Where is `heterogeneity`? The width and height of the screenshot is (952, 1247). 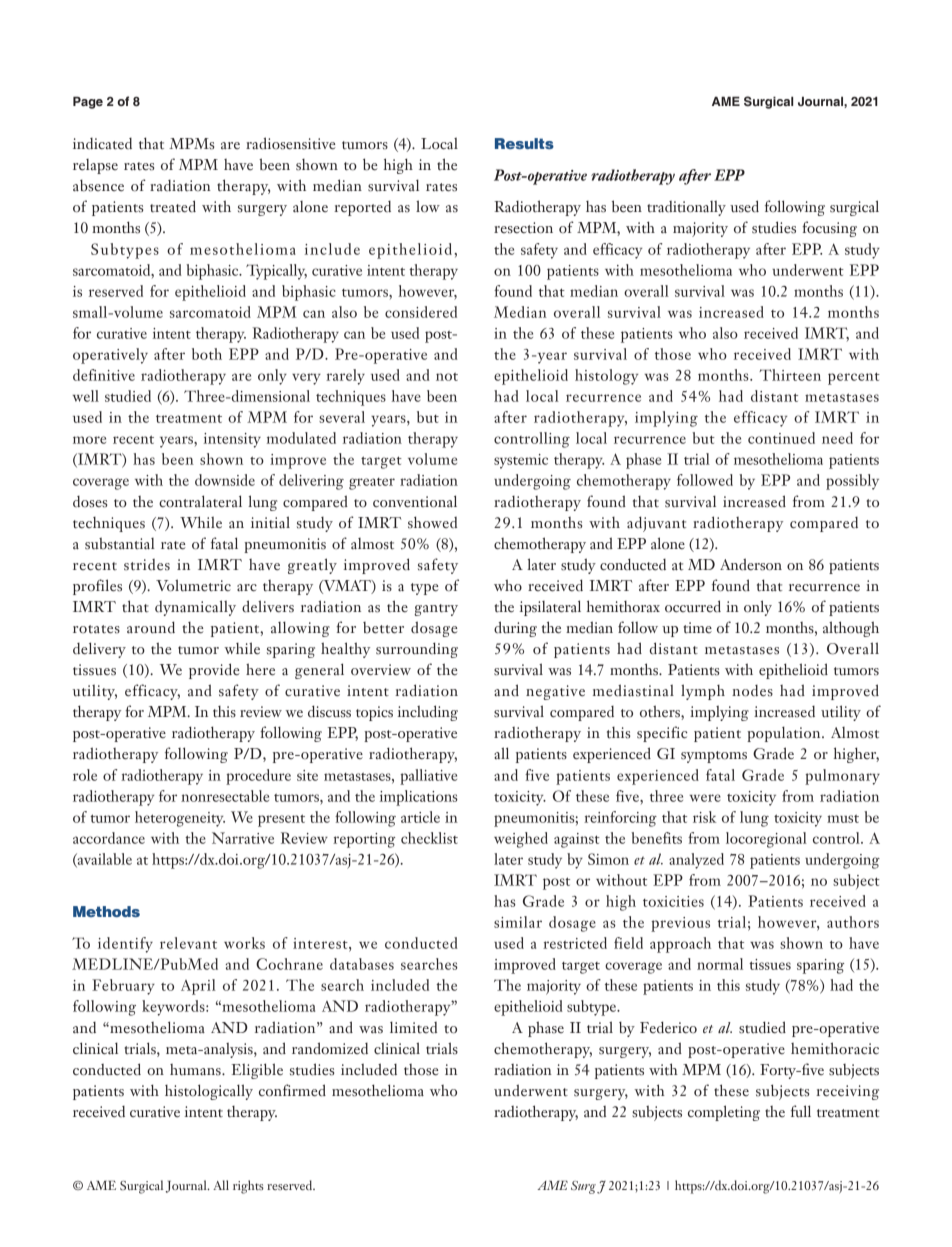 heterogeneity is located at coordinates (180, 819).
